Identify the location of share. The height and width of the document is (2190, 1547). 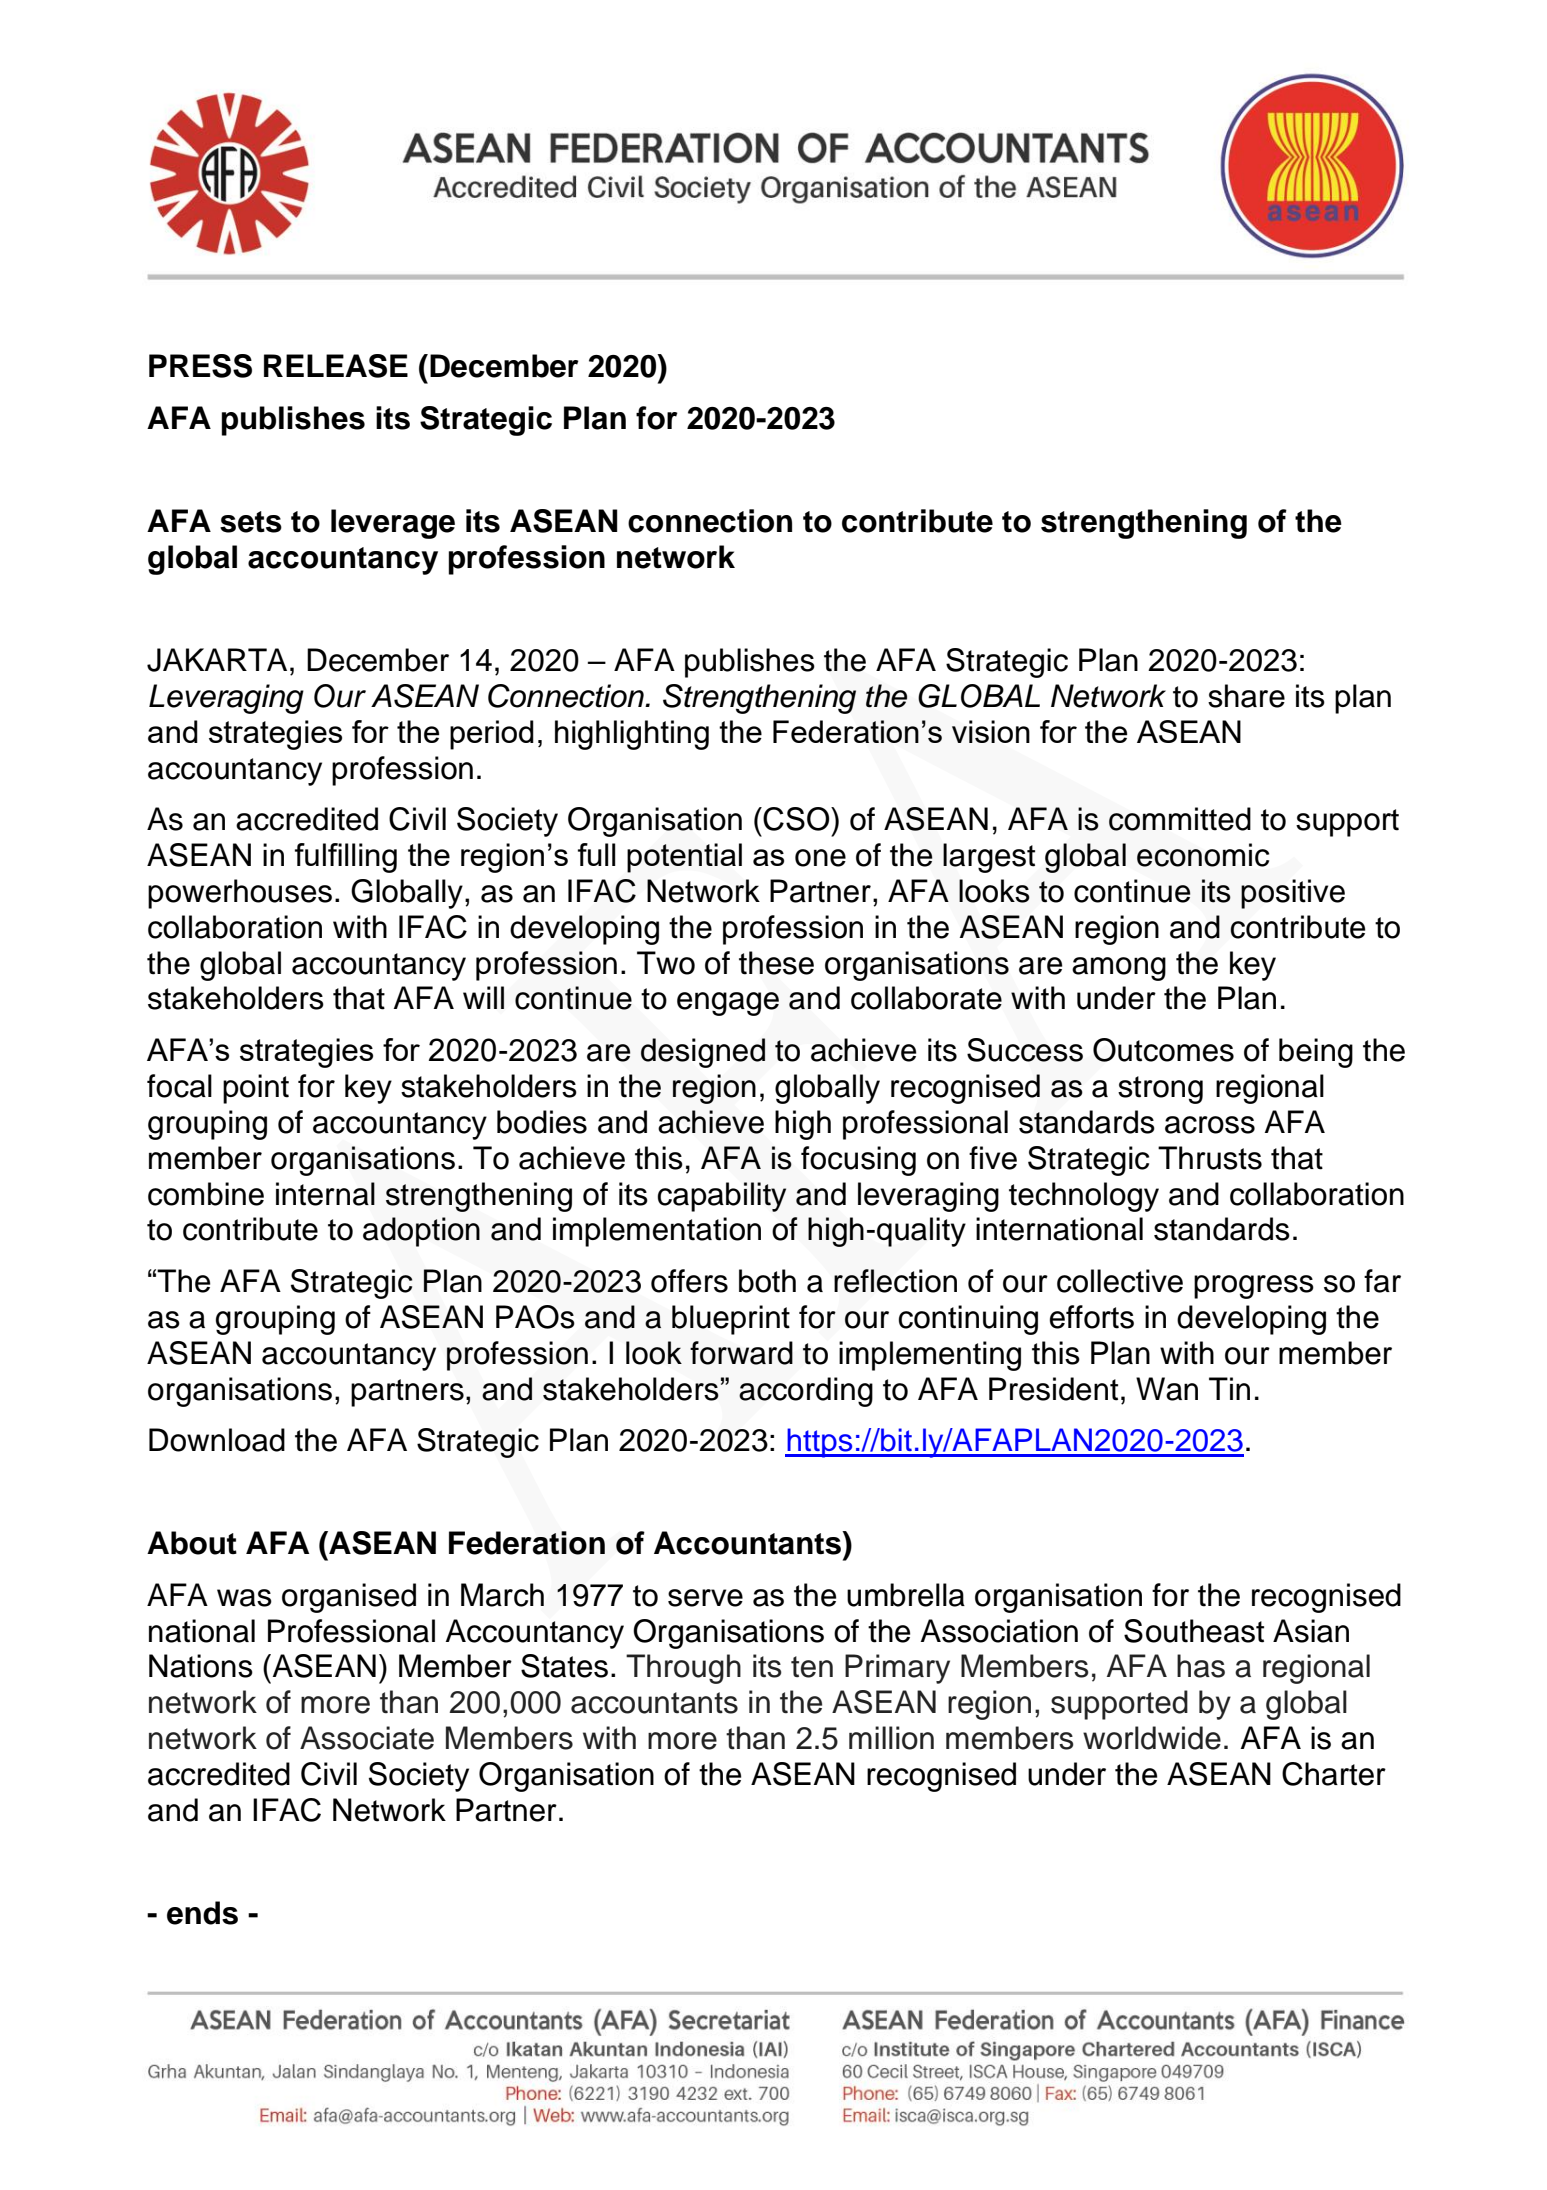
(1246, 696).
